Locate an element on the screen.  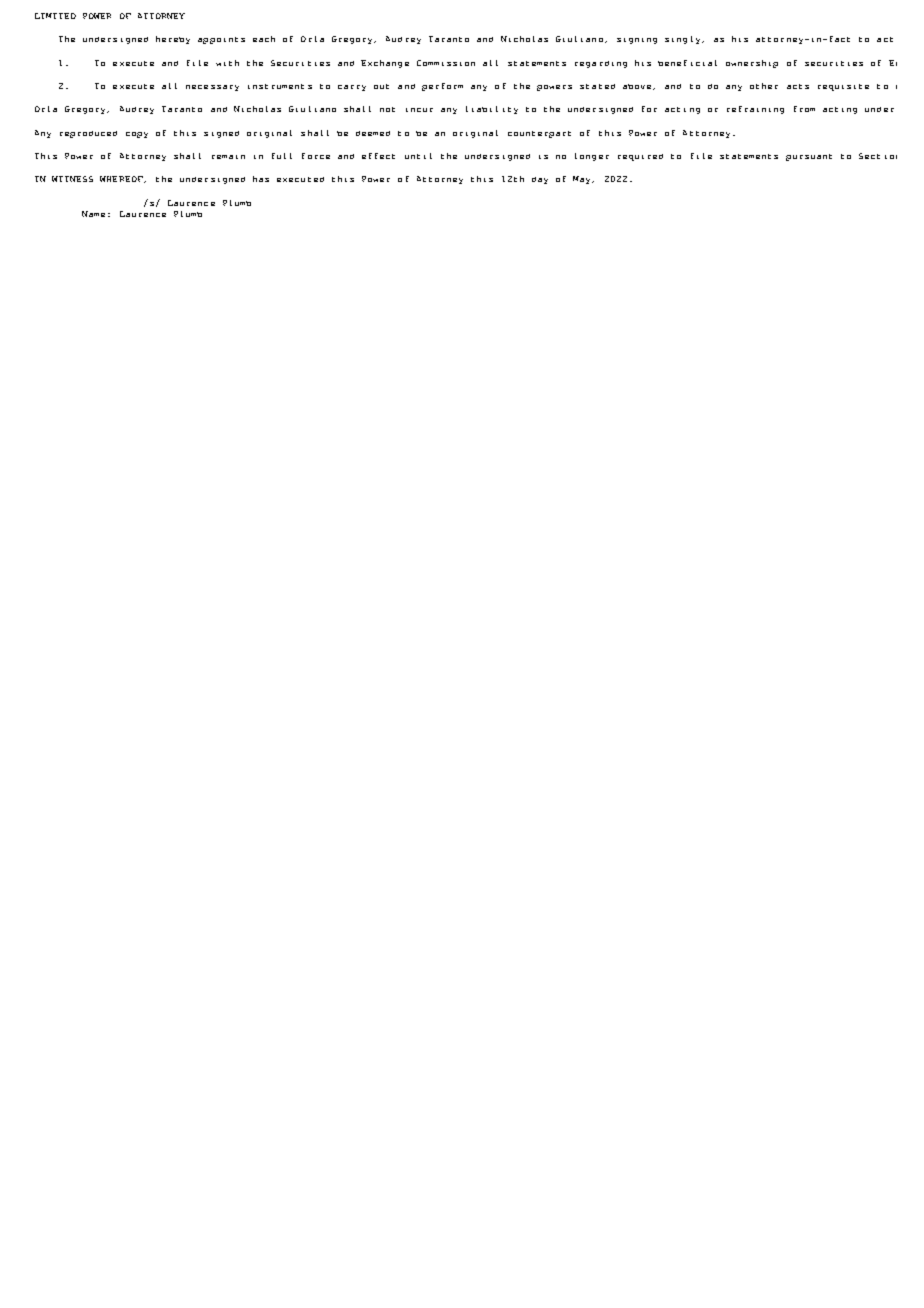
perform is located at coordinates (442, 87).
